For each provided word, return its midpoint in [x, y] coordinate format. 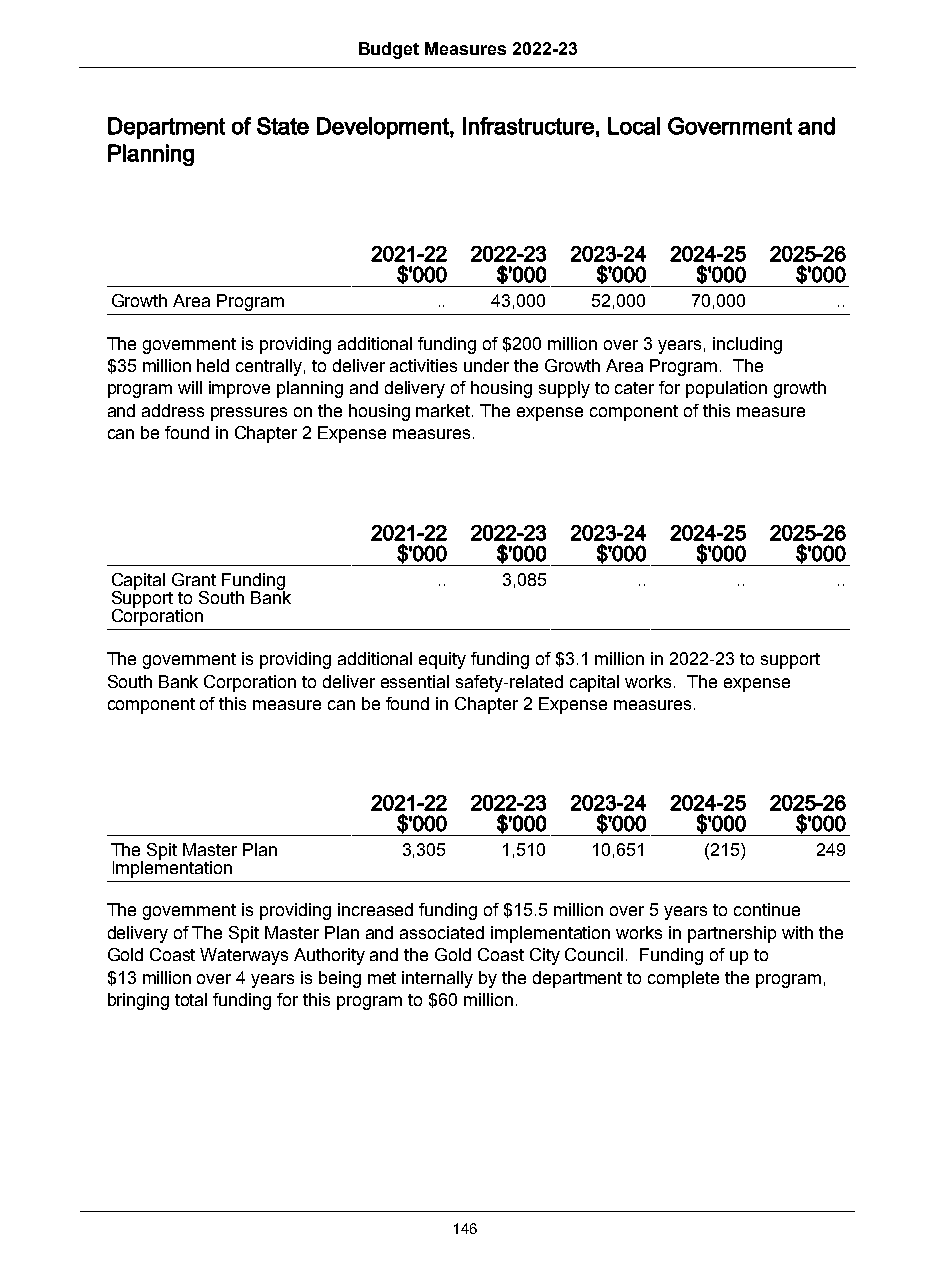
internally [437, 979]
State [283, 126]
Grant [194, 579]
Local [634, 126]
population [726, 389]
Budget [389, 50]
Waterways [244, 956]
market [444, 410]
